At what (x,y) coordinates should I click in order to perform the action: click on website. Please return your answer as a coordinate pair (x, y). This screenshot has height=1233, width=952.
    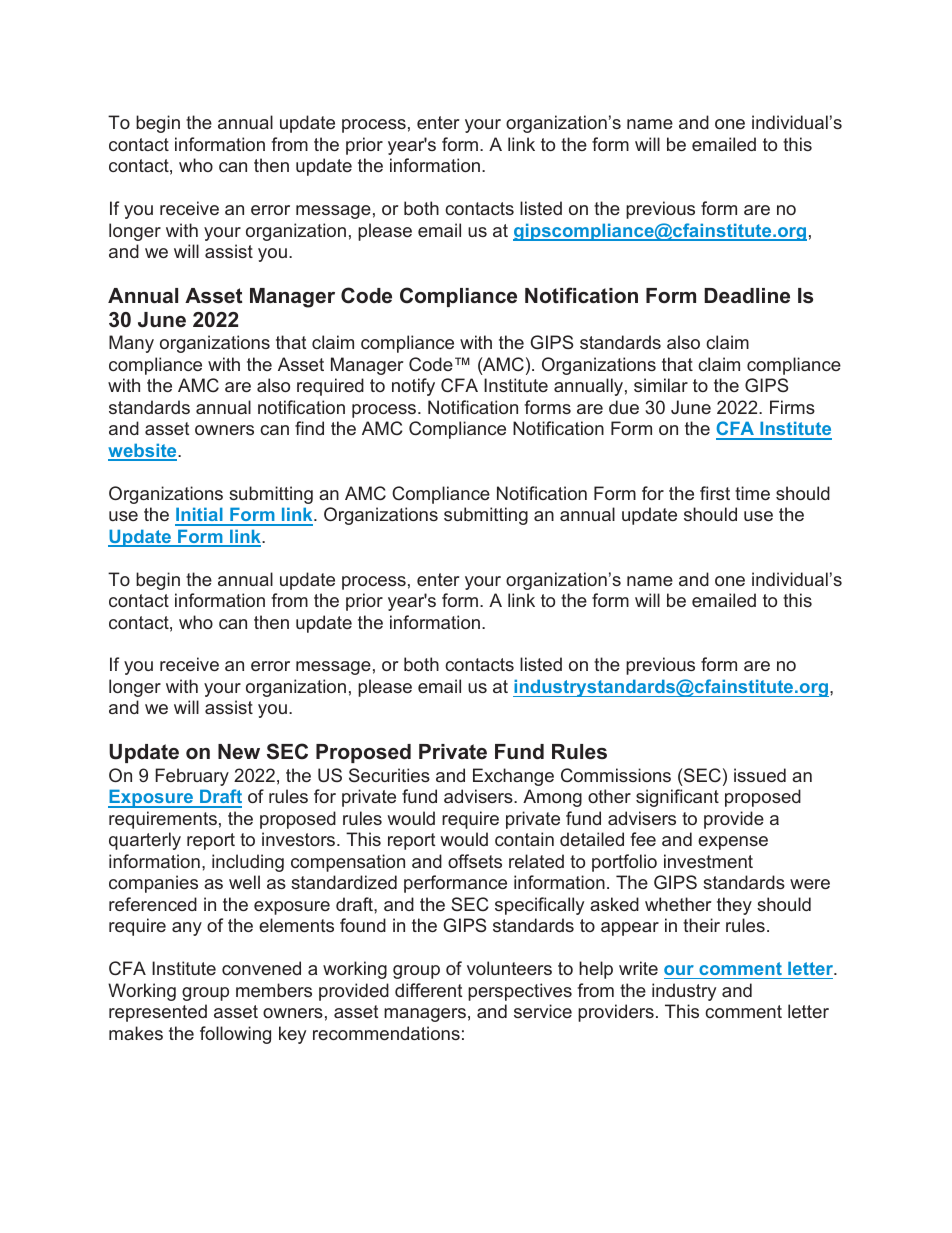
    Looking at the image, I should click on (143, 451).
